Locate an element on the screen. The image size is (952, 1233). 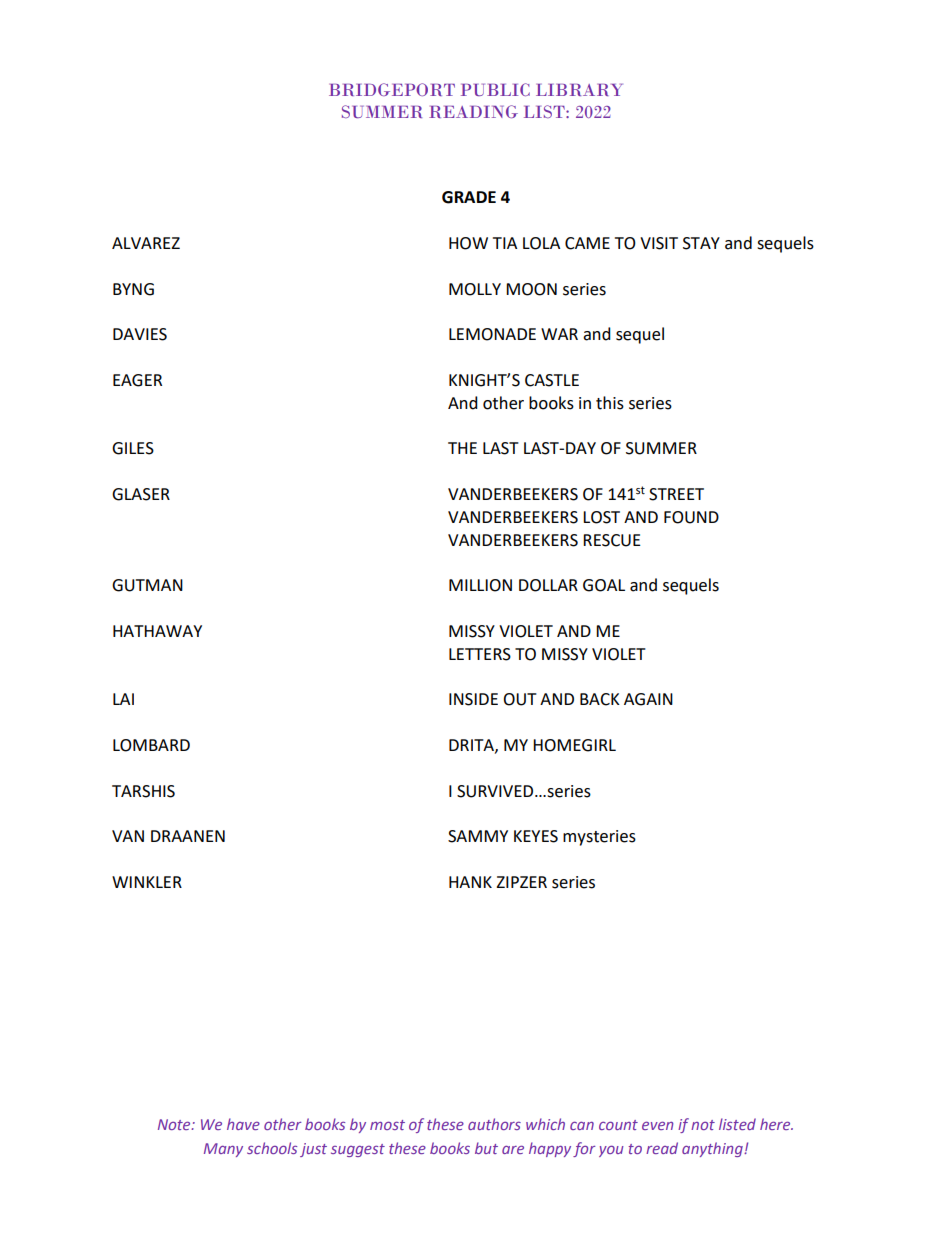
this is located at coordinates (610, 403).
